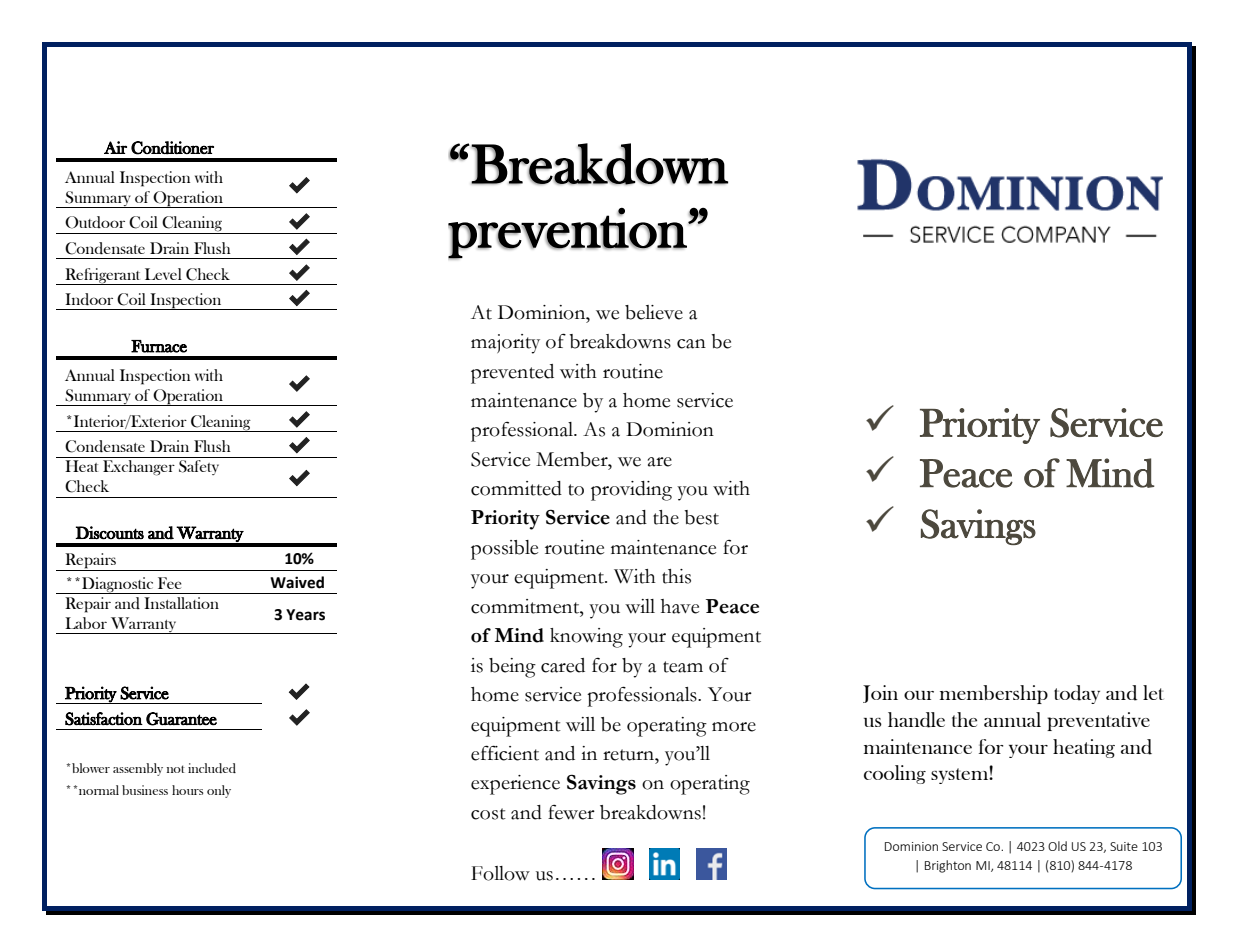  I want to click on today, so click(1077, 694).
